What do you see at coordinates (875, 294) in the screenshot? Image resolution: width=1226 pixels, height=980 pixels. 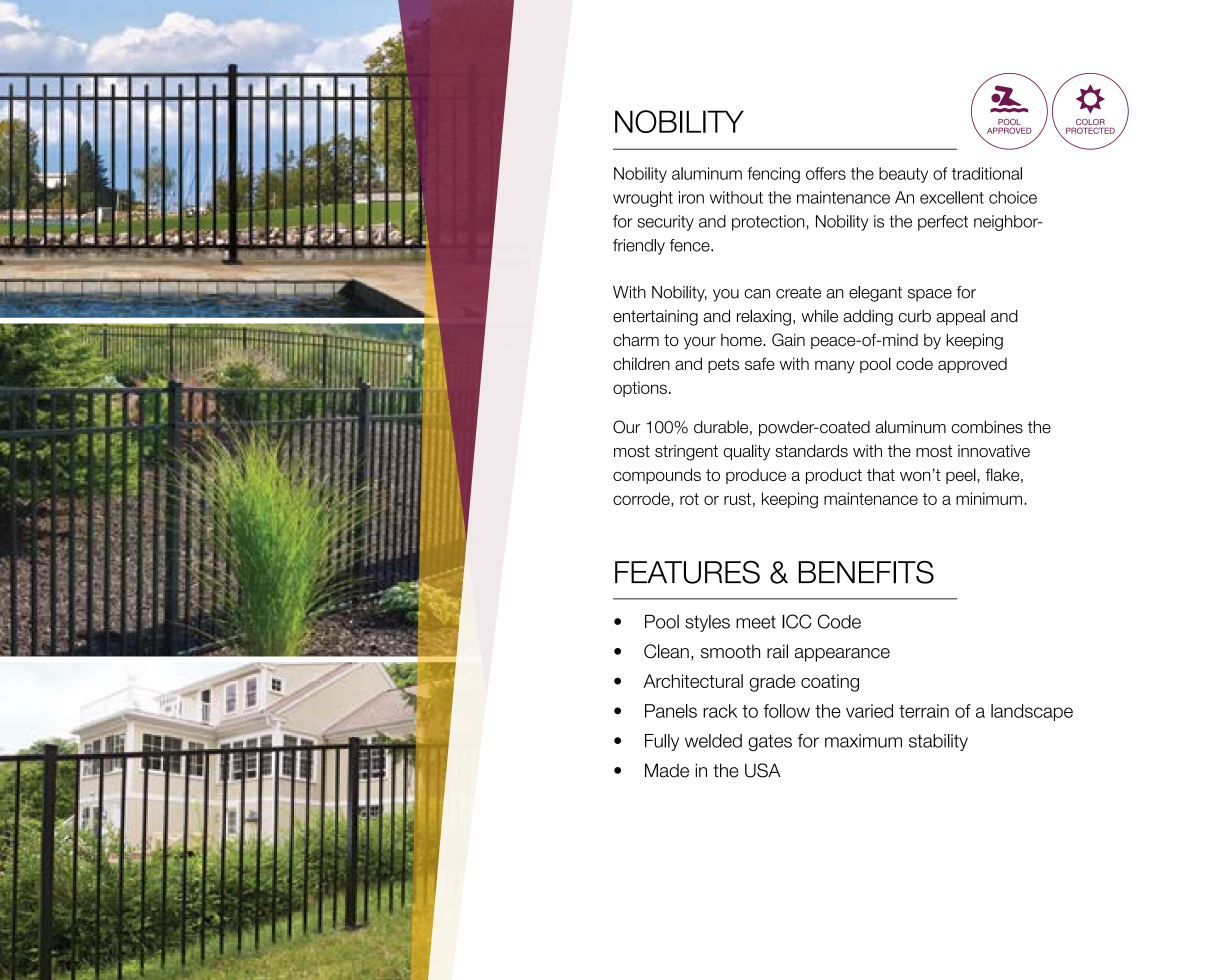 I see `elegant` at bounding box center [875, 294].
